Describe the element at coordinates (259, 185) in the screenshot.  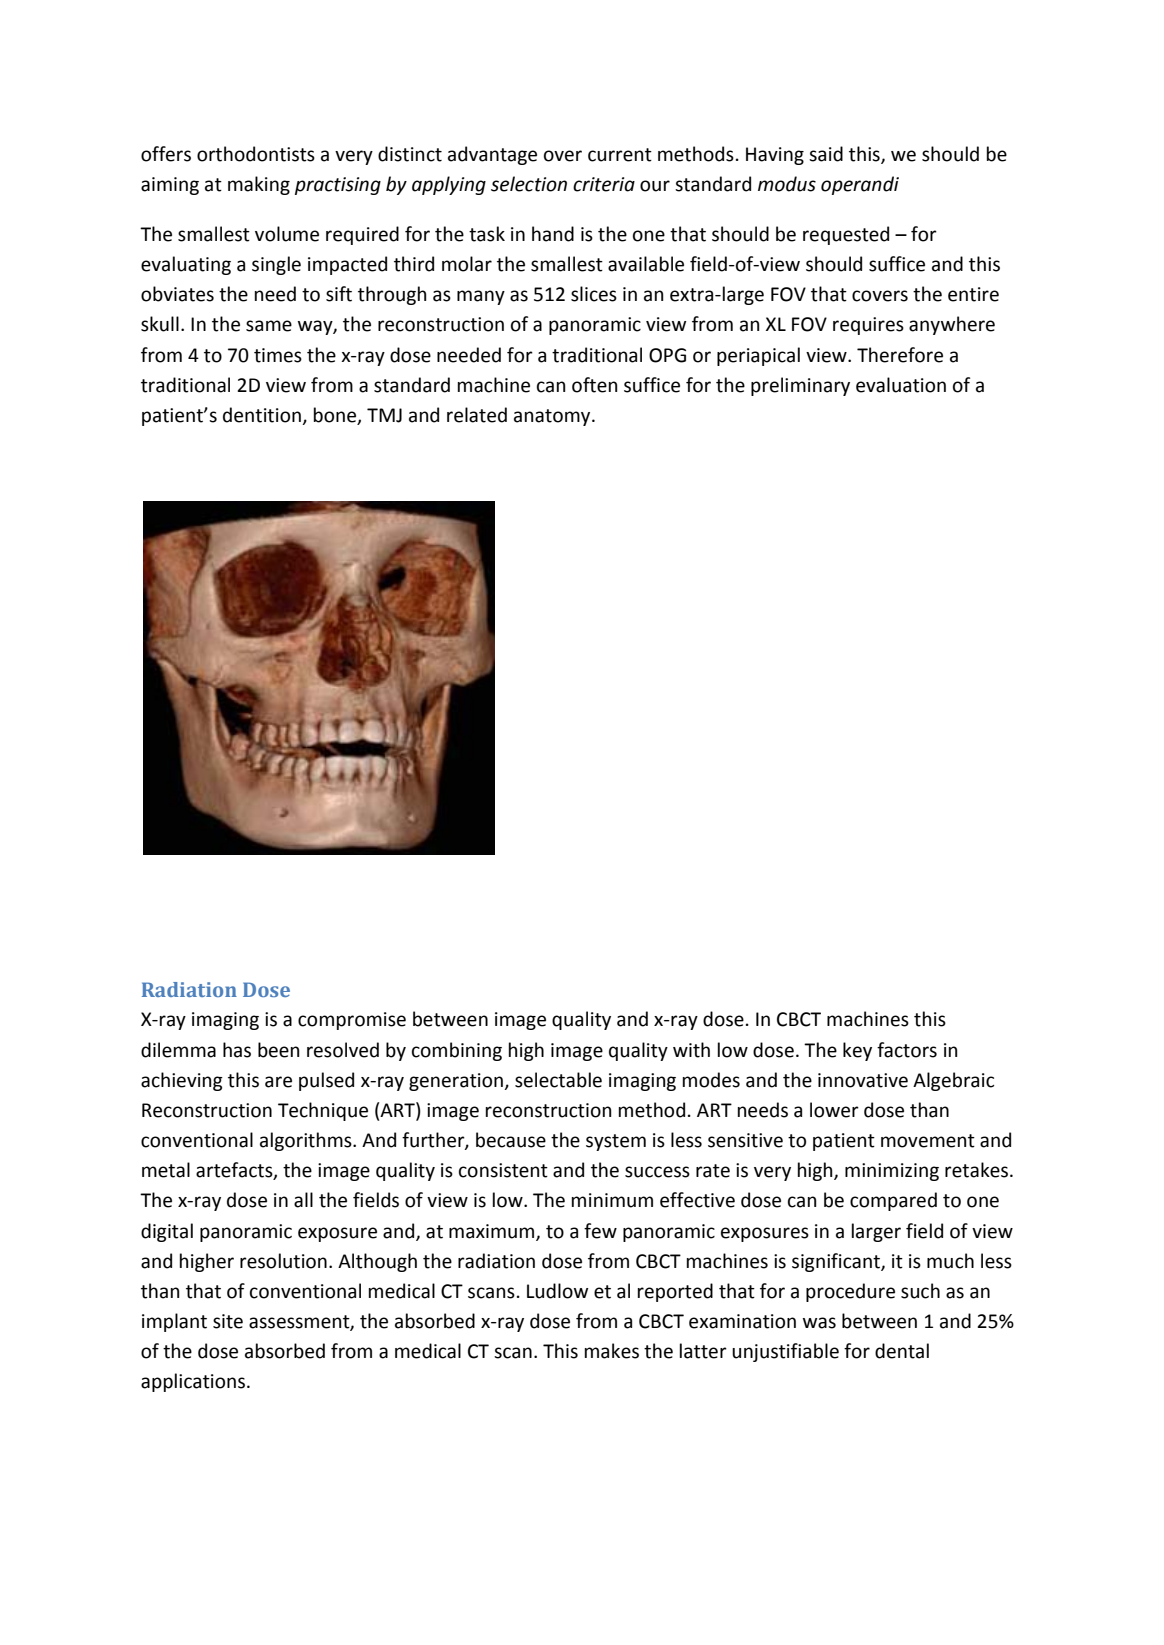
I see `making` at that location.
